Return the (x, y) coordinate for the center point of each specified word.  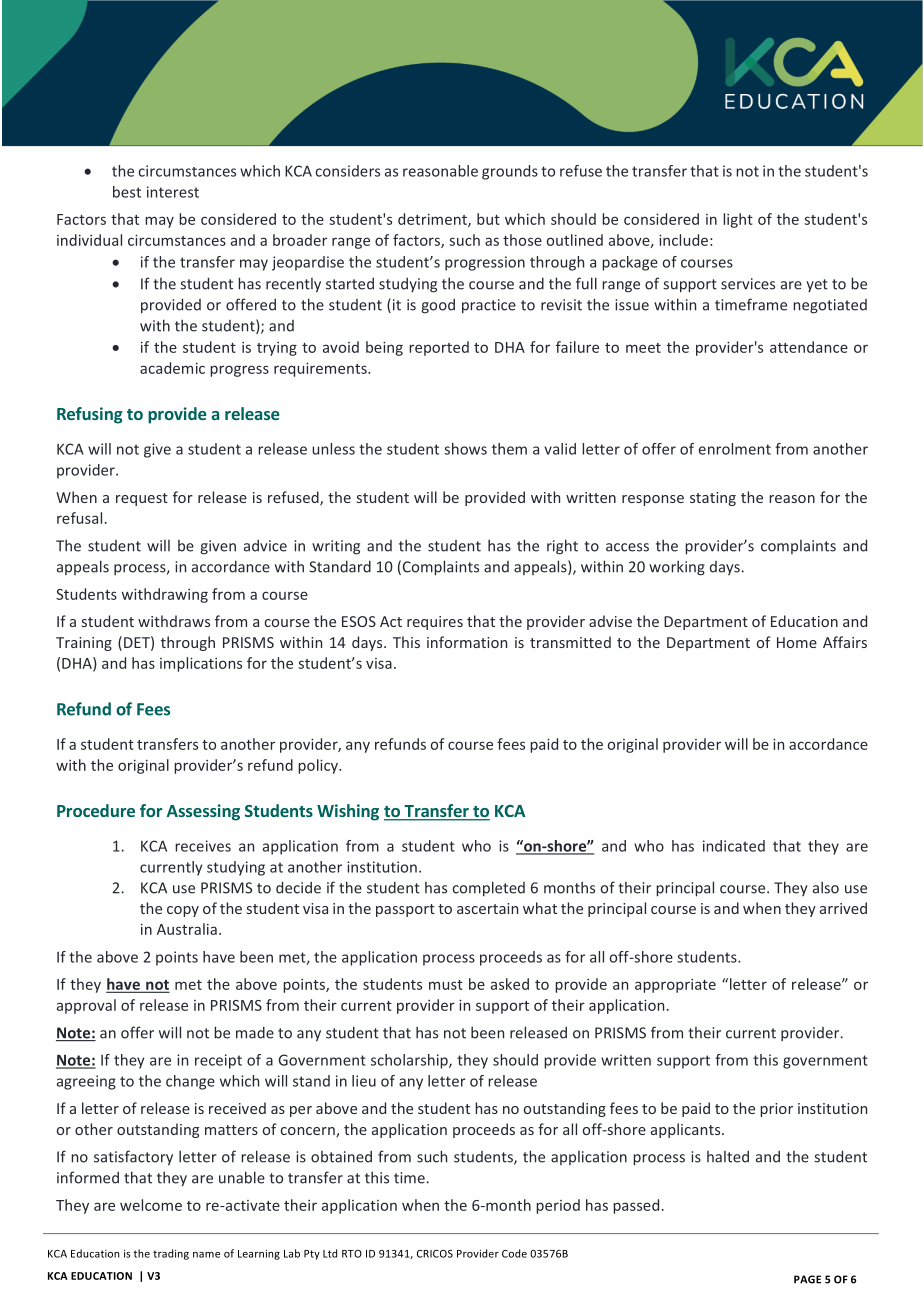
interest (173, 192)
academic (172, 368)
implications (201, 664)
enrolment (735, 449)
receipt (218, 1061)
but (488, 219)
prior (776, 1110)
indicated (734, 846)
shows (465, 449)
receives (203, 846)
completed (489, 889)
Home (797, 642)
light (738, 220)
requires (435, 623)
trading (171, 1254)
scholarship (410, 1061)
